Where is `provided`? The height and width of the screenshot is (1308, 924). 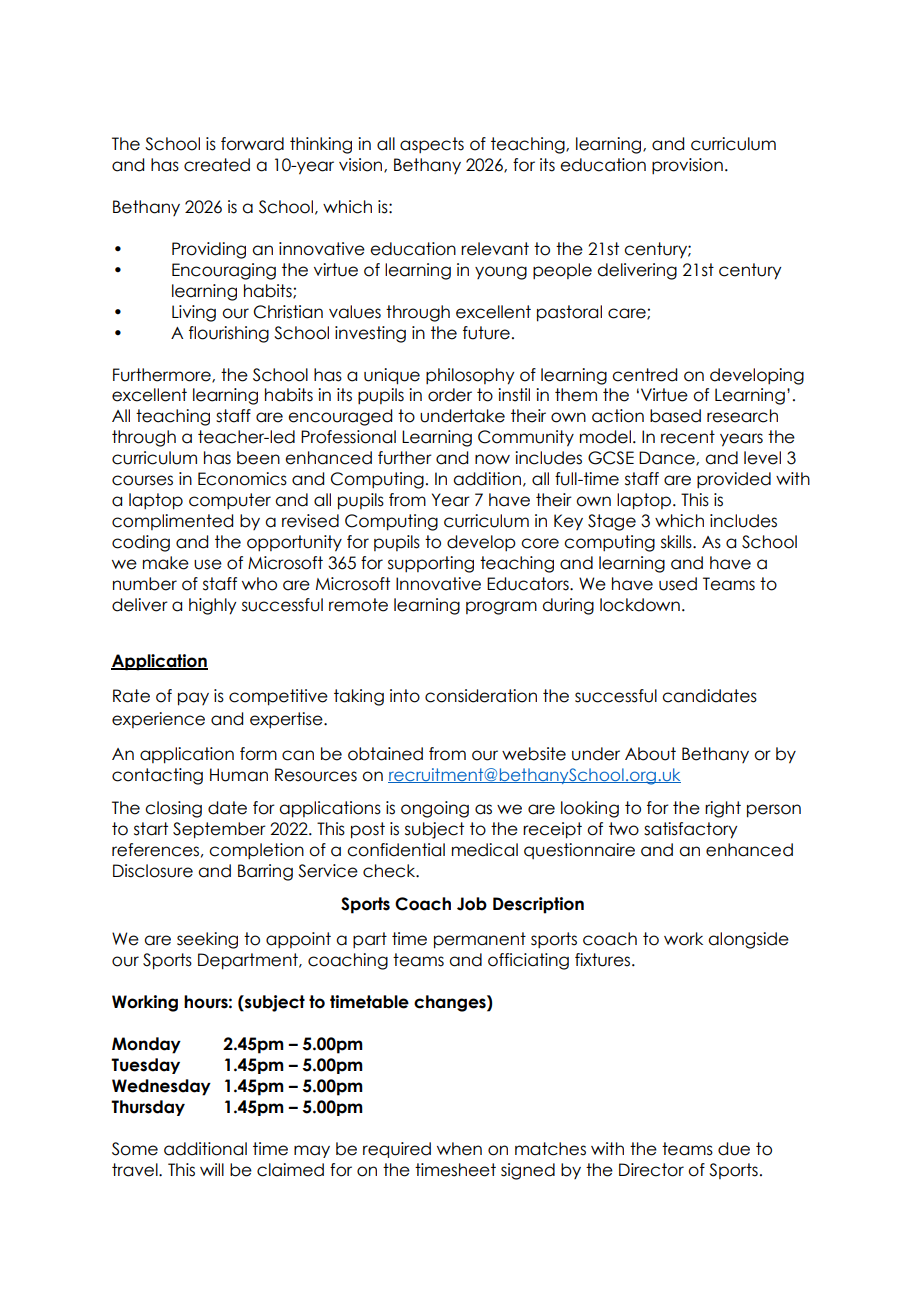 provided is located at coordinates (734, 480).
